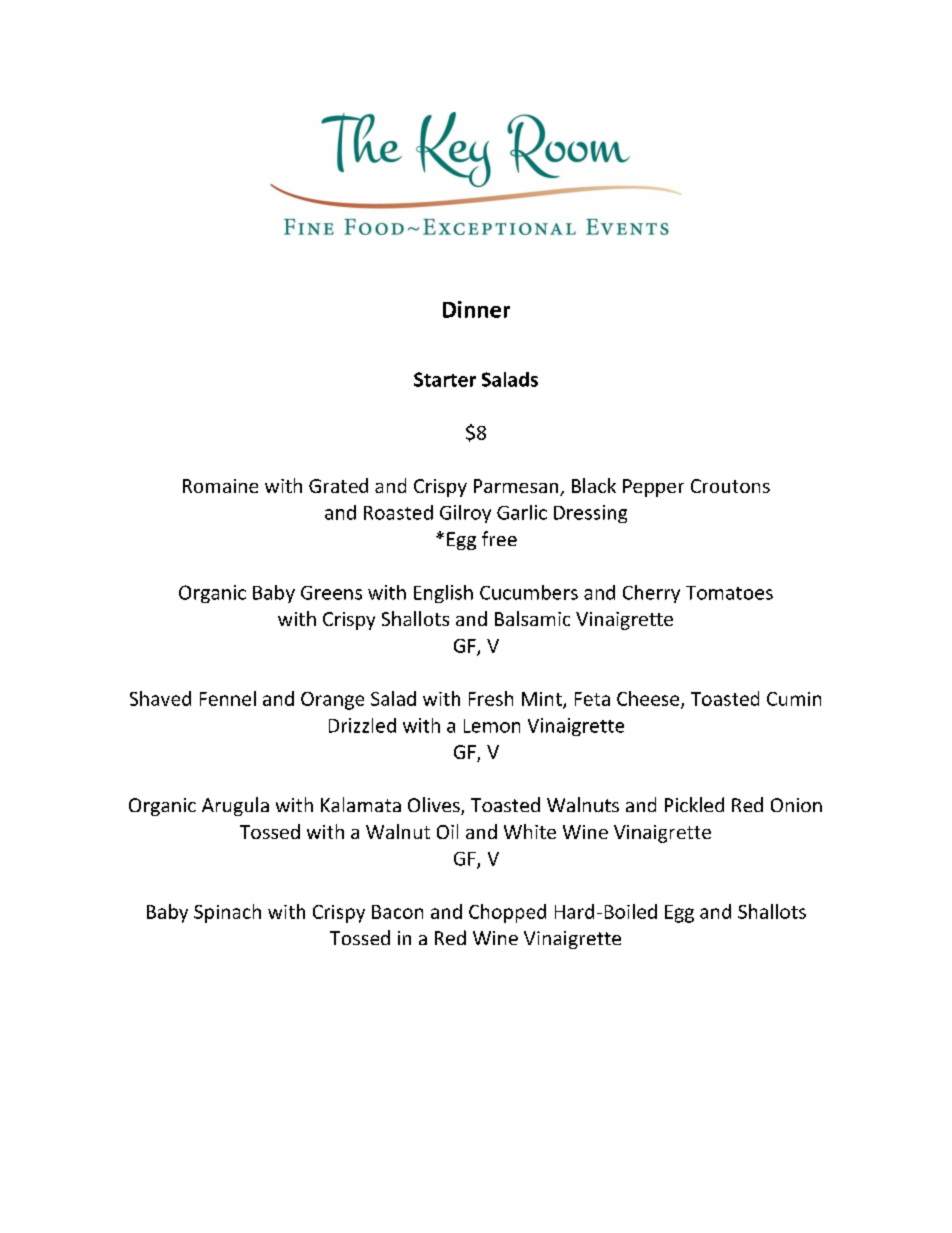 The height and width of the image is (1233, 952). What do you see at coordinates (730, 486) in the image?
I see `Croutons` at bounding box center [730, 486].
